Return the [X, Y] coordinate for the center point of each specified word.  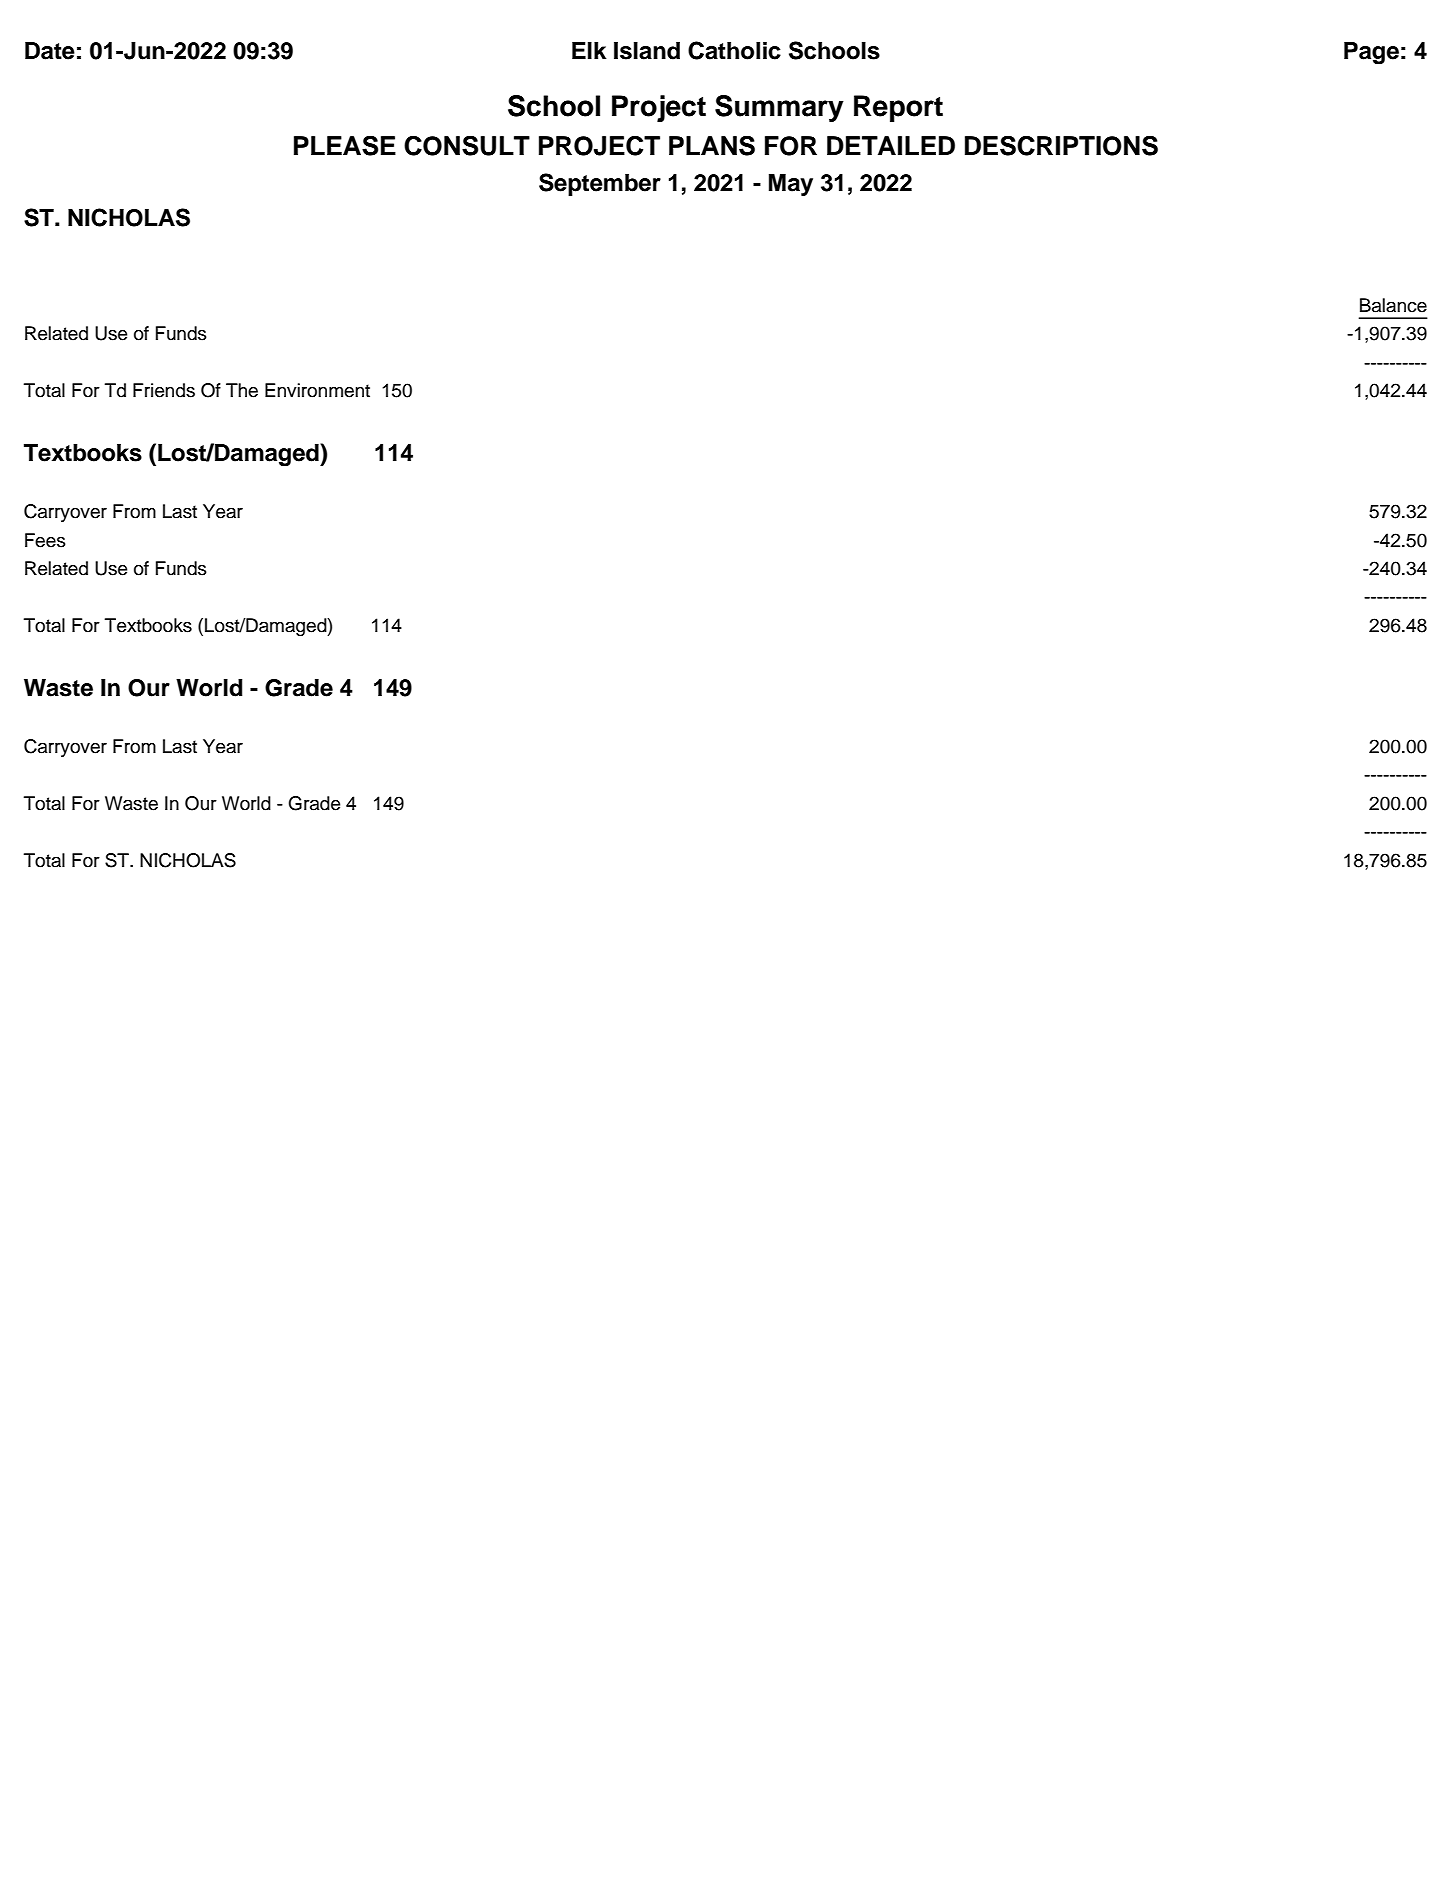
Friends [164, 390]
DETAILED [891, 145]
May [791, 185]
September [600, 184]
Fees [45, 540]
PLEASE [345, 145]
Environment [317, 390]
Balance [1393, 305]
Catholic [734, 50]
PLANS [712, 145]
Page [1371, 53]
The [242, 390]
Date [50, 51]
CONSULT [467, 145]
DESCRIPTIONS [1061, 145]
